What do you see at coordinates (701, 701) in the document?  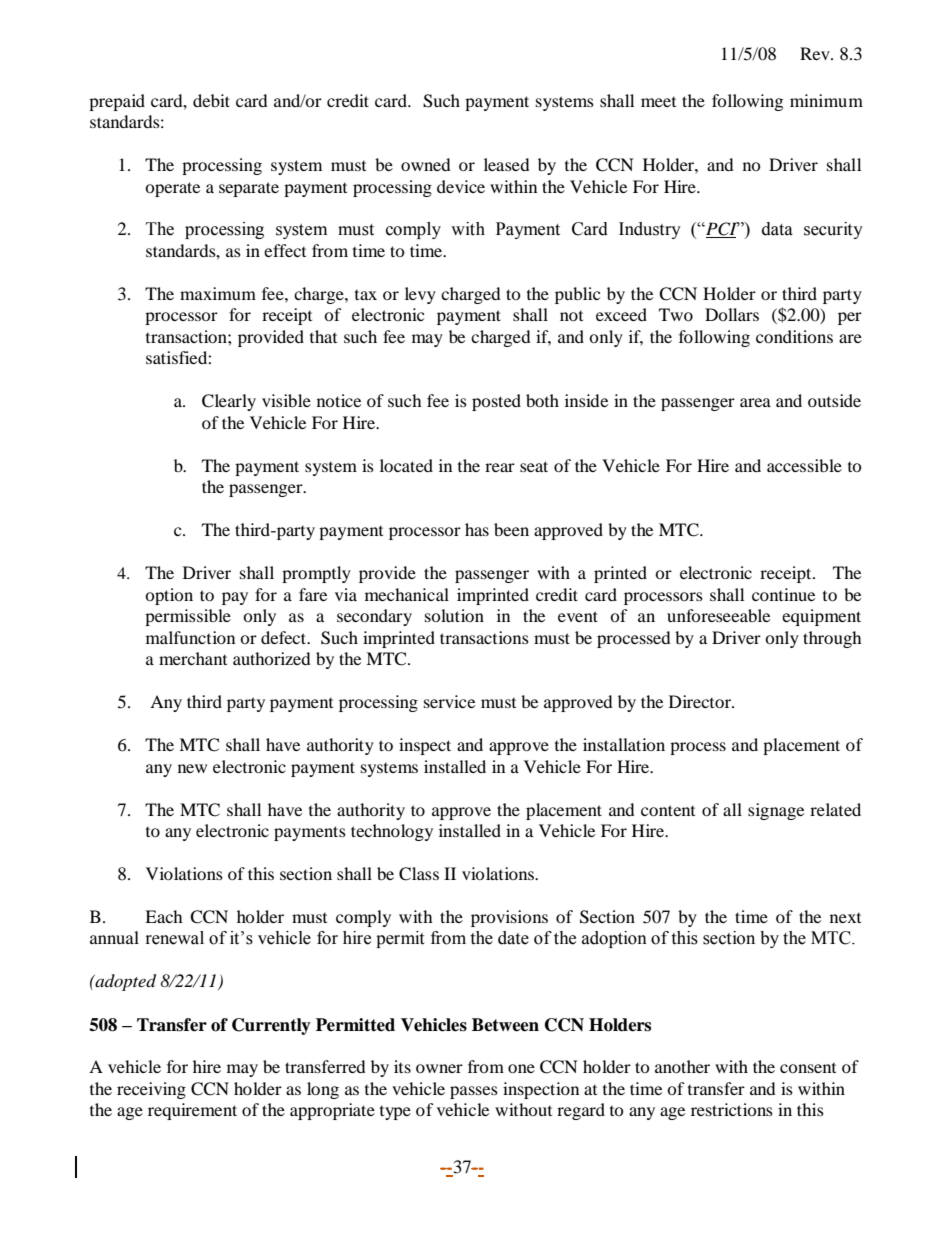 I see `Director` at bounding box center [701, 701].
